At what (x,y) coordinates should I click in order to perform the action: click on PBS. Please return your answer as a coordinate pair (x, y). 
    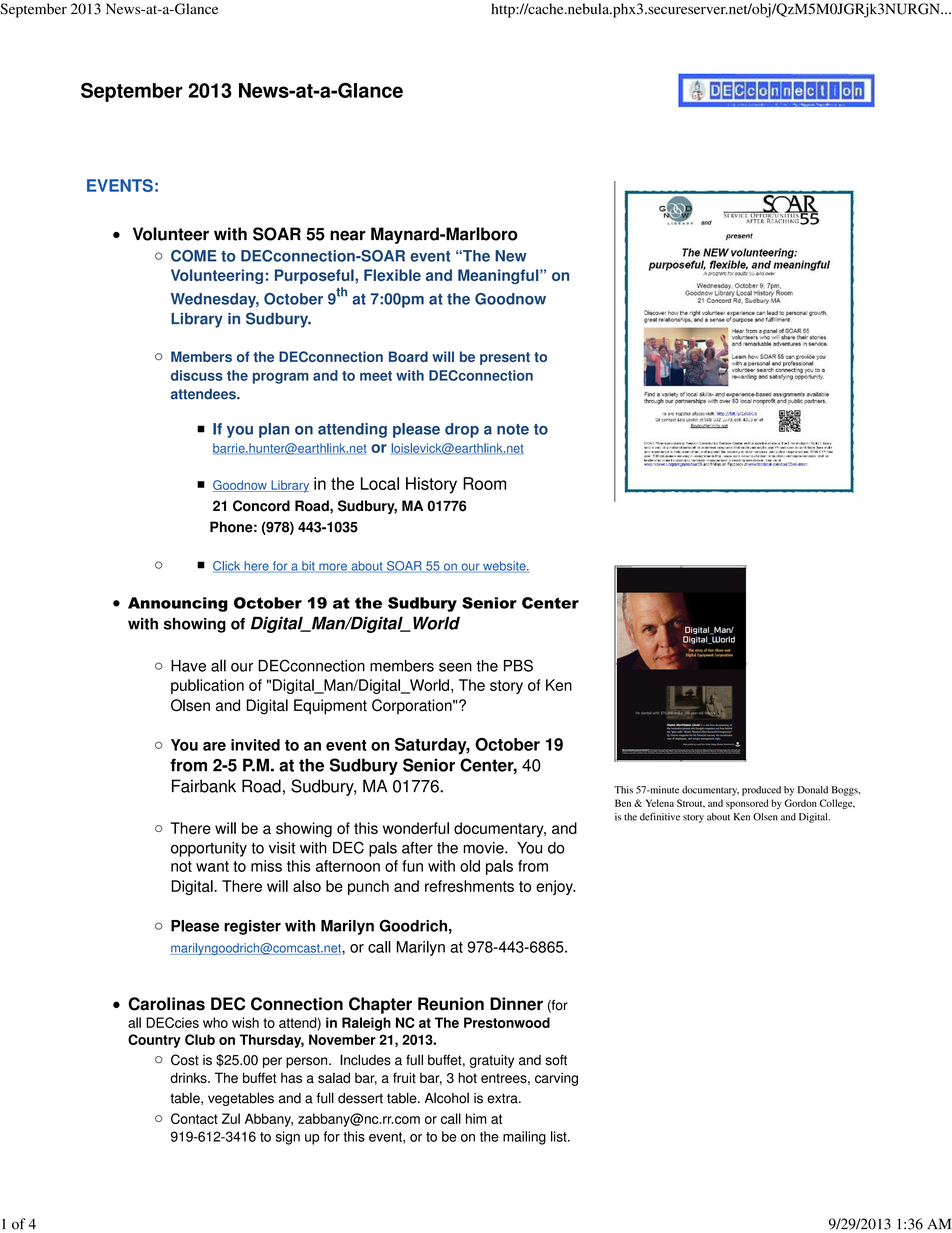
    Looking at the image, I should click on (518, 665).
